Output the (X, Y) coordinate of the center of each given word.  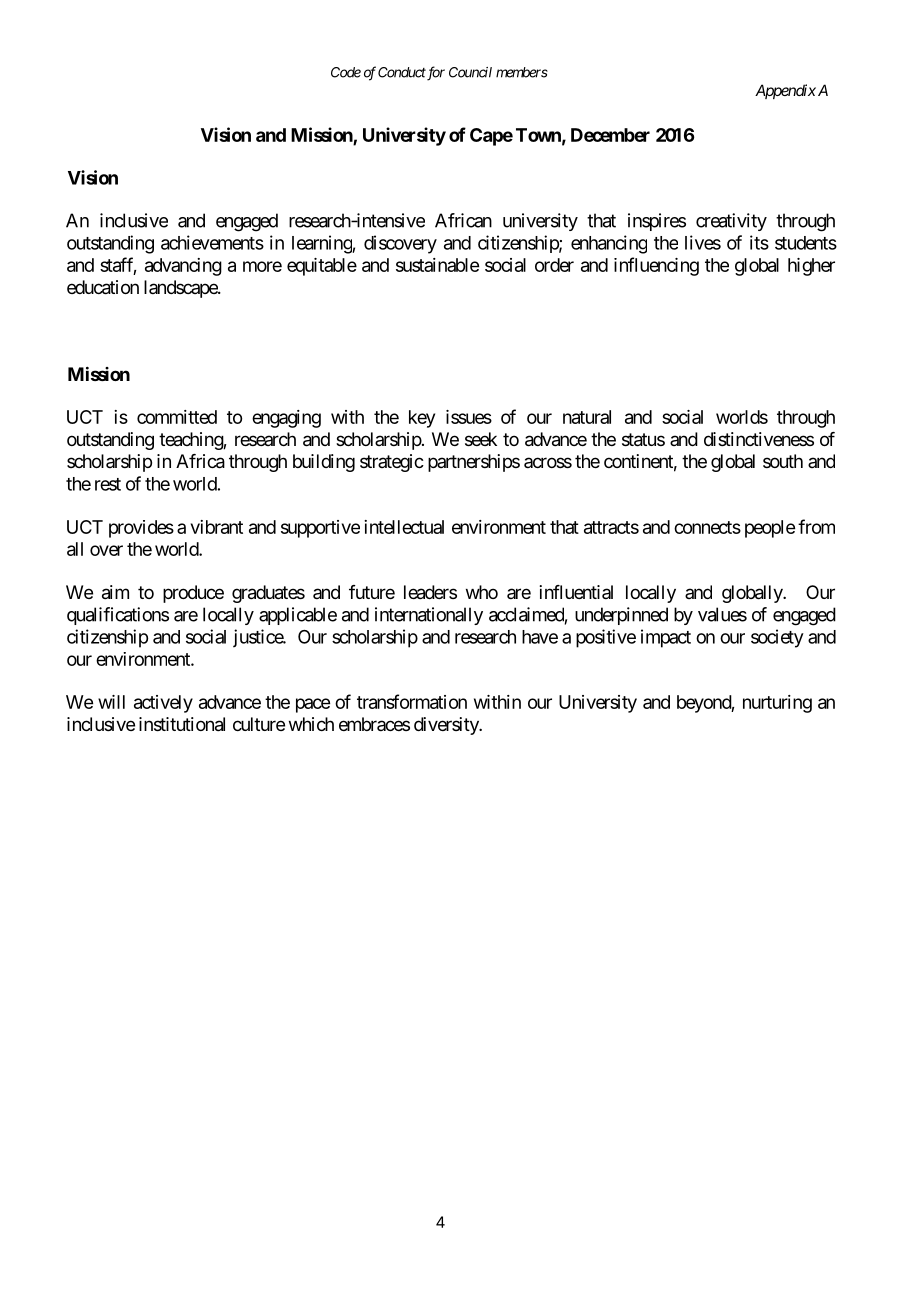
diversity (447, 726)
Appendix (785, 91)
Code (346, 72)
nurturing (777, 704)
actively (163, 704)
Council (470, 72)
